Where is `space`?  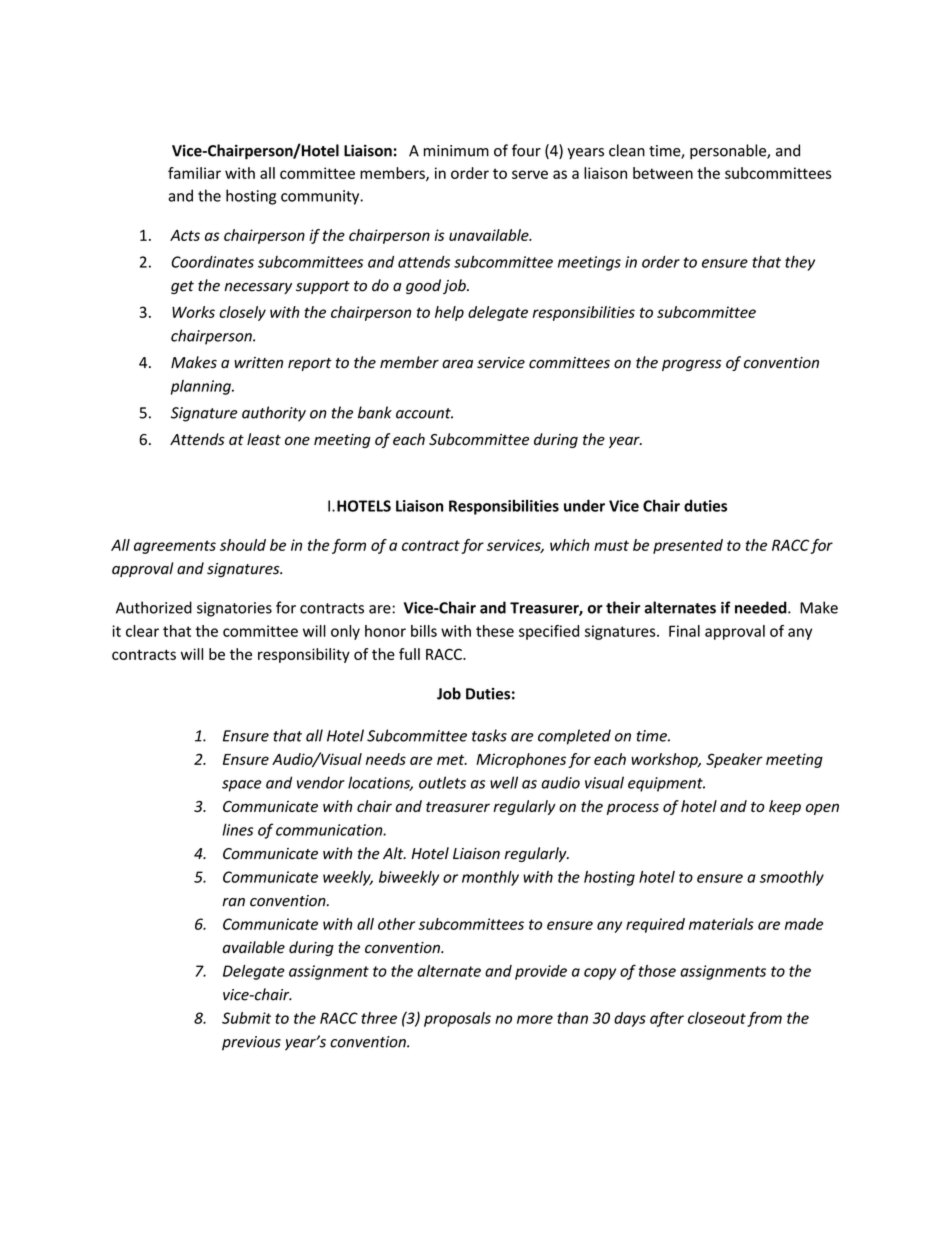 space is located at coordinates (242, 786).
